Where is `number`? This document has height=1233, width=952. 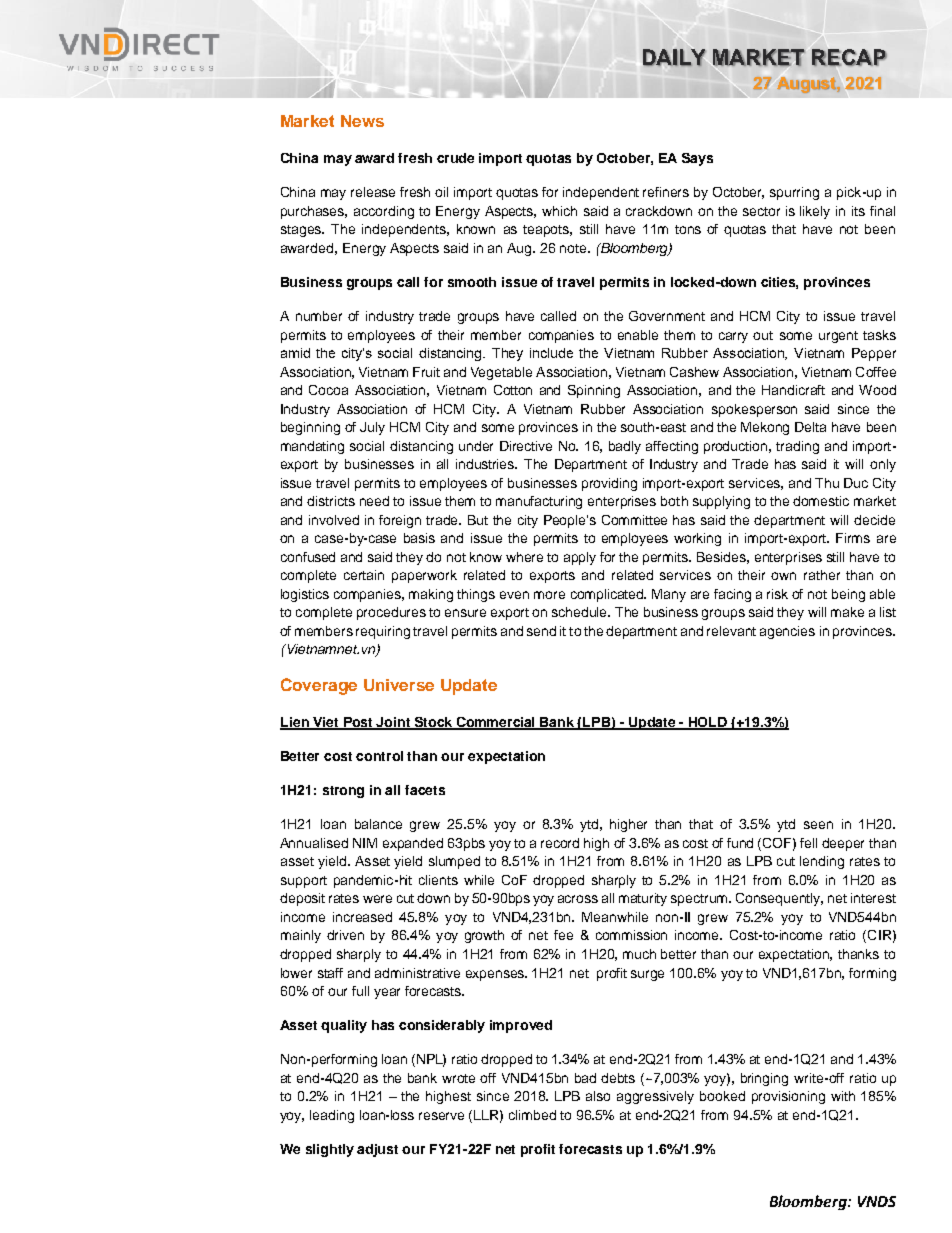 number is located at coordinates (319, 316).
